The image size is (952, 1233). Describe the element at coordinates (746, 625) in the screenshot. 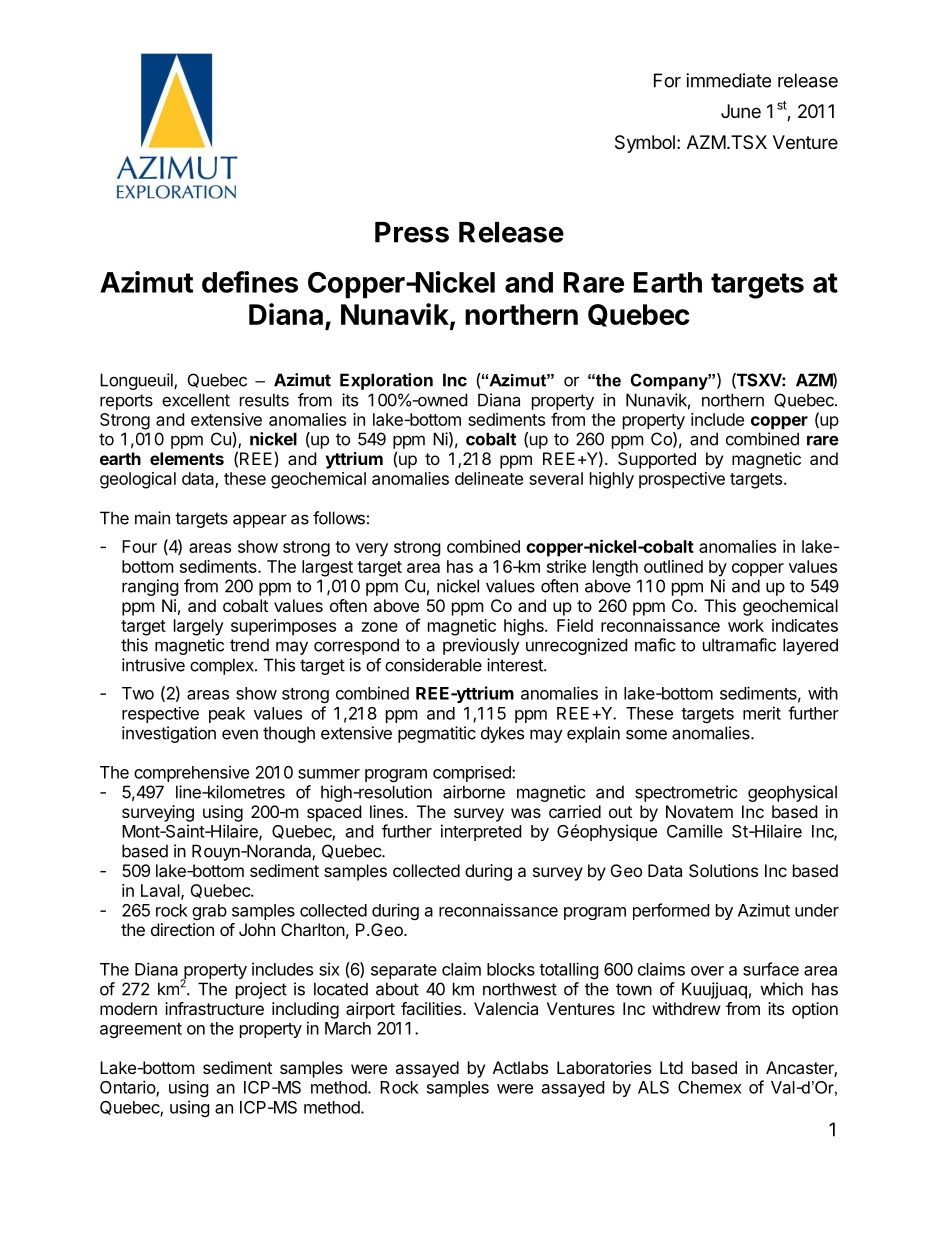

I see `work` at that location.
